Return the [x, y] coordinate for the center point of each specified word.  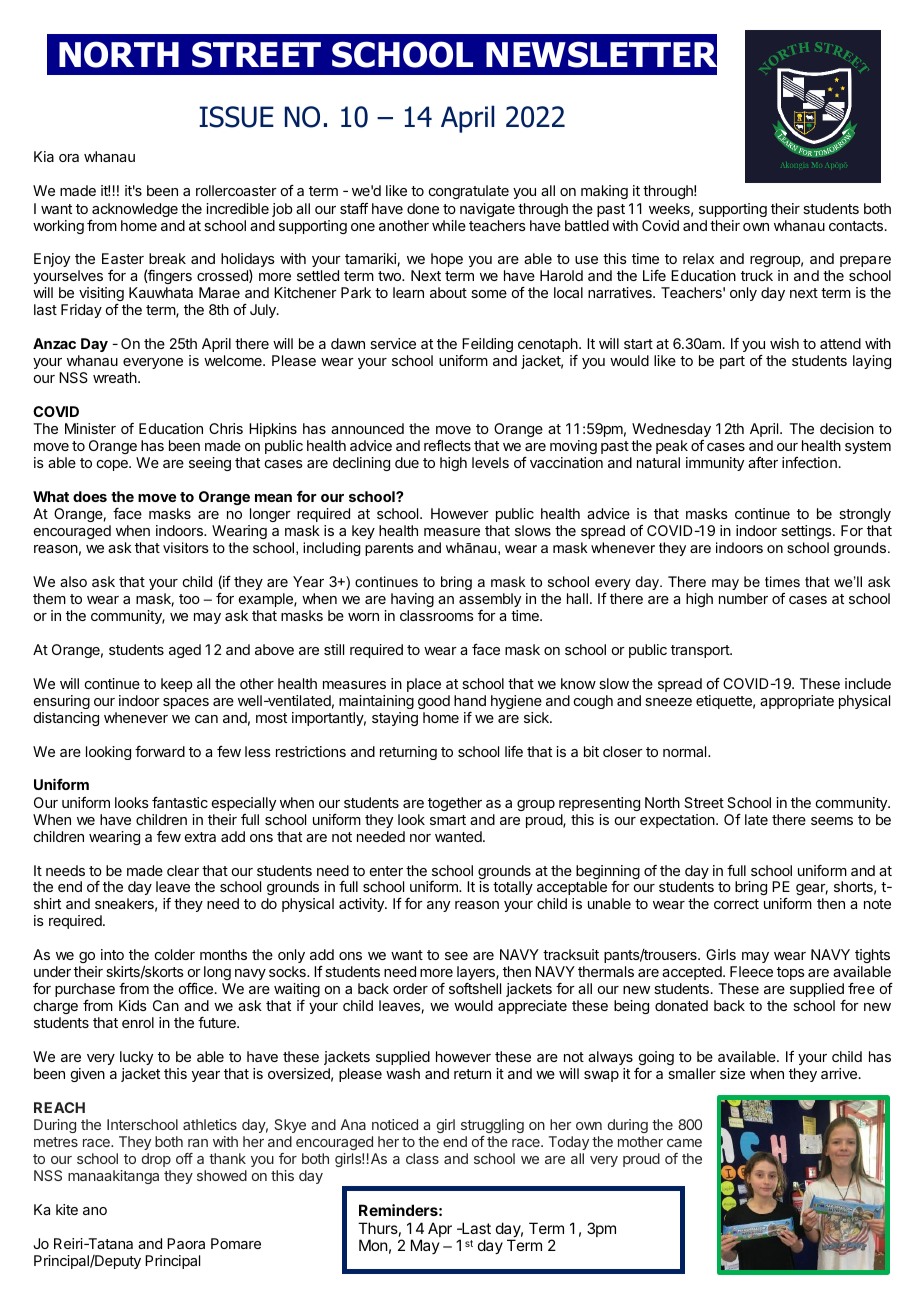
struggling [492, 1126]
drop [156, 1160]
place [424, 685]
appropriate [797, 702]
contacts [856, 226]
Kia [44, 156]
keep [176, 685]
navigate [487, 210]
